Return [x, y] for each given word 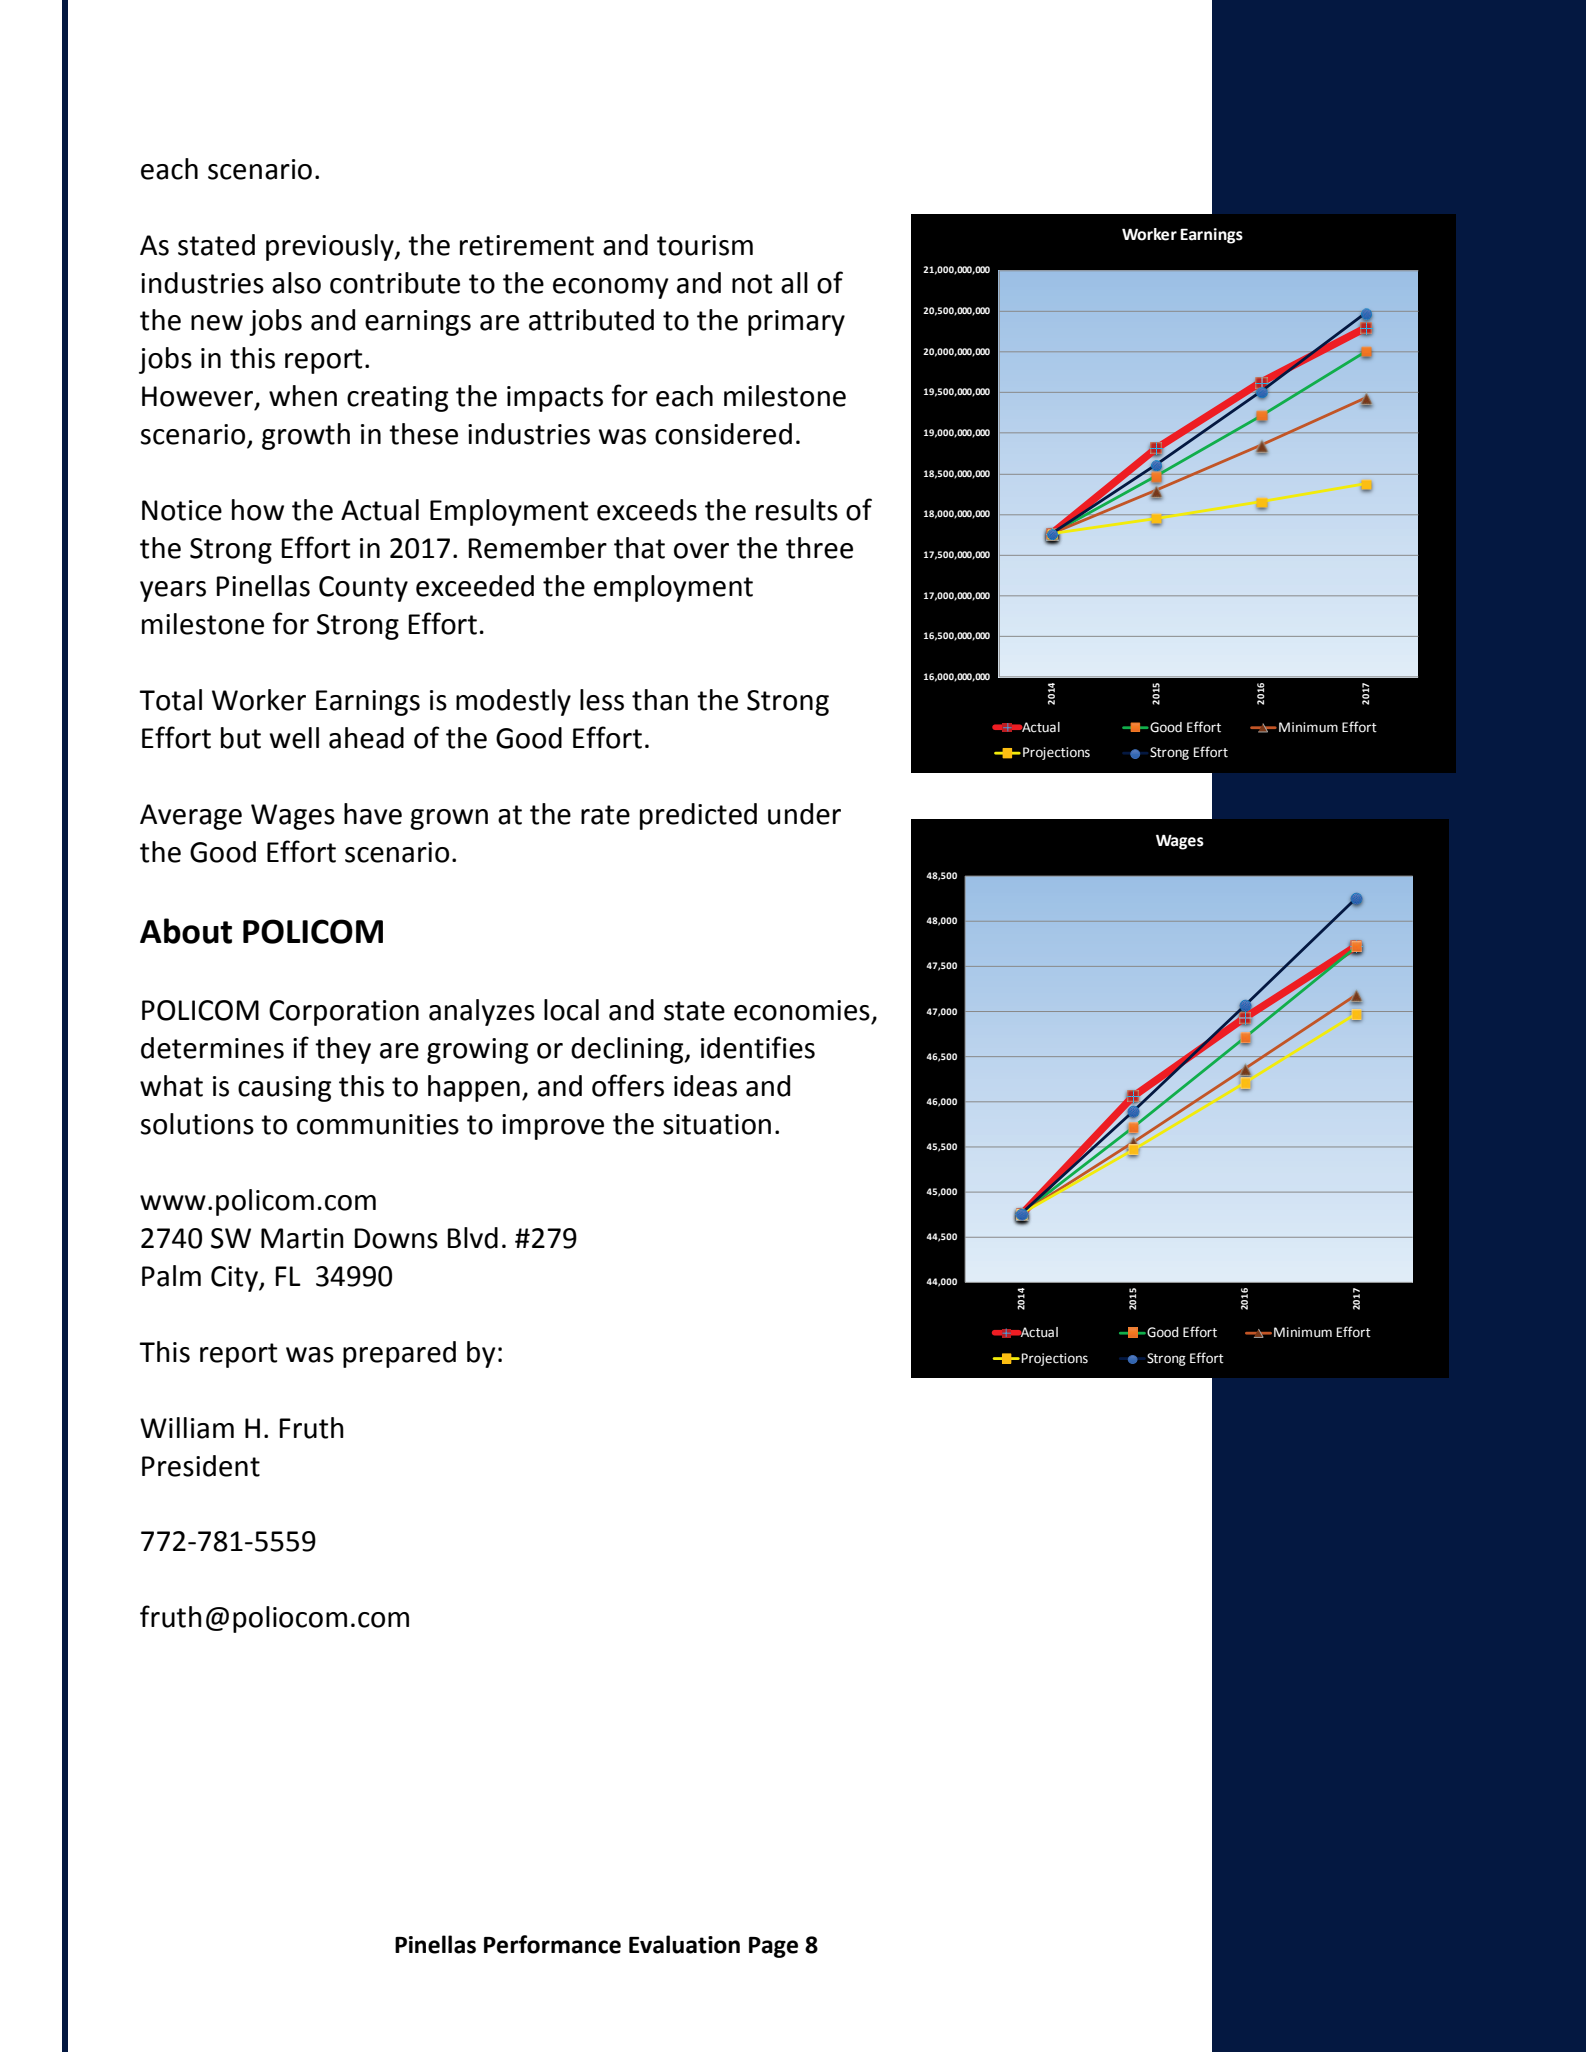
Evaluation [684, 1944]
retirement [527, 245]
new [217, 323]
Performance [552, 1944]
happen [474, 1088]
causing [284, 1089]
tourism [705, 245]
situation [717, 1124]
